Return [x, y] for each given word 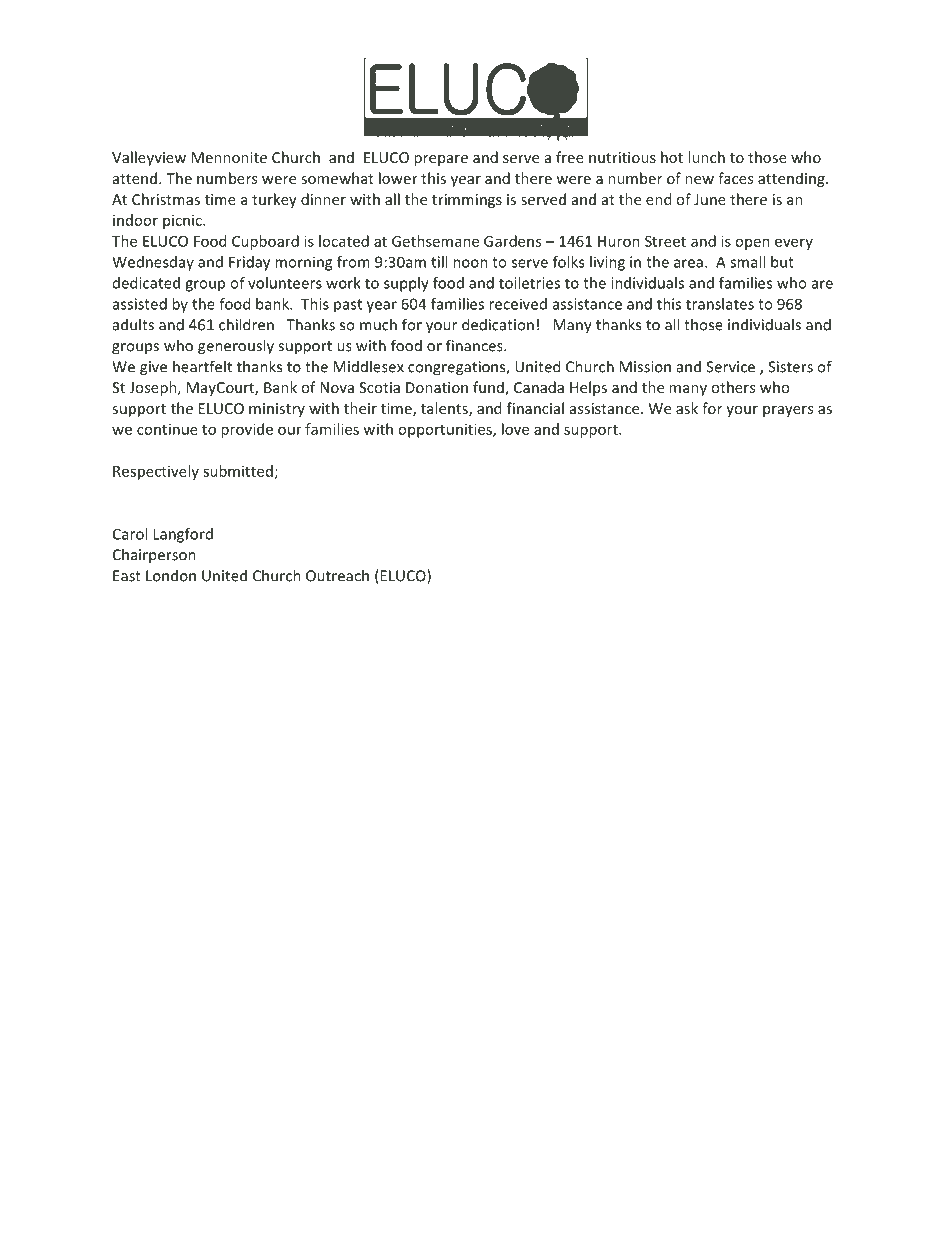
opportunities [446, 430]
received [518, 304]
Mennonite [229, 157]
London [171, 575]
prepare [441, 160]
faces [735, 178]
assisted [140, 304]
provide [247, 430]
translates [720, 304]
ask [687, 408]
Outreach [337, 575]
